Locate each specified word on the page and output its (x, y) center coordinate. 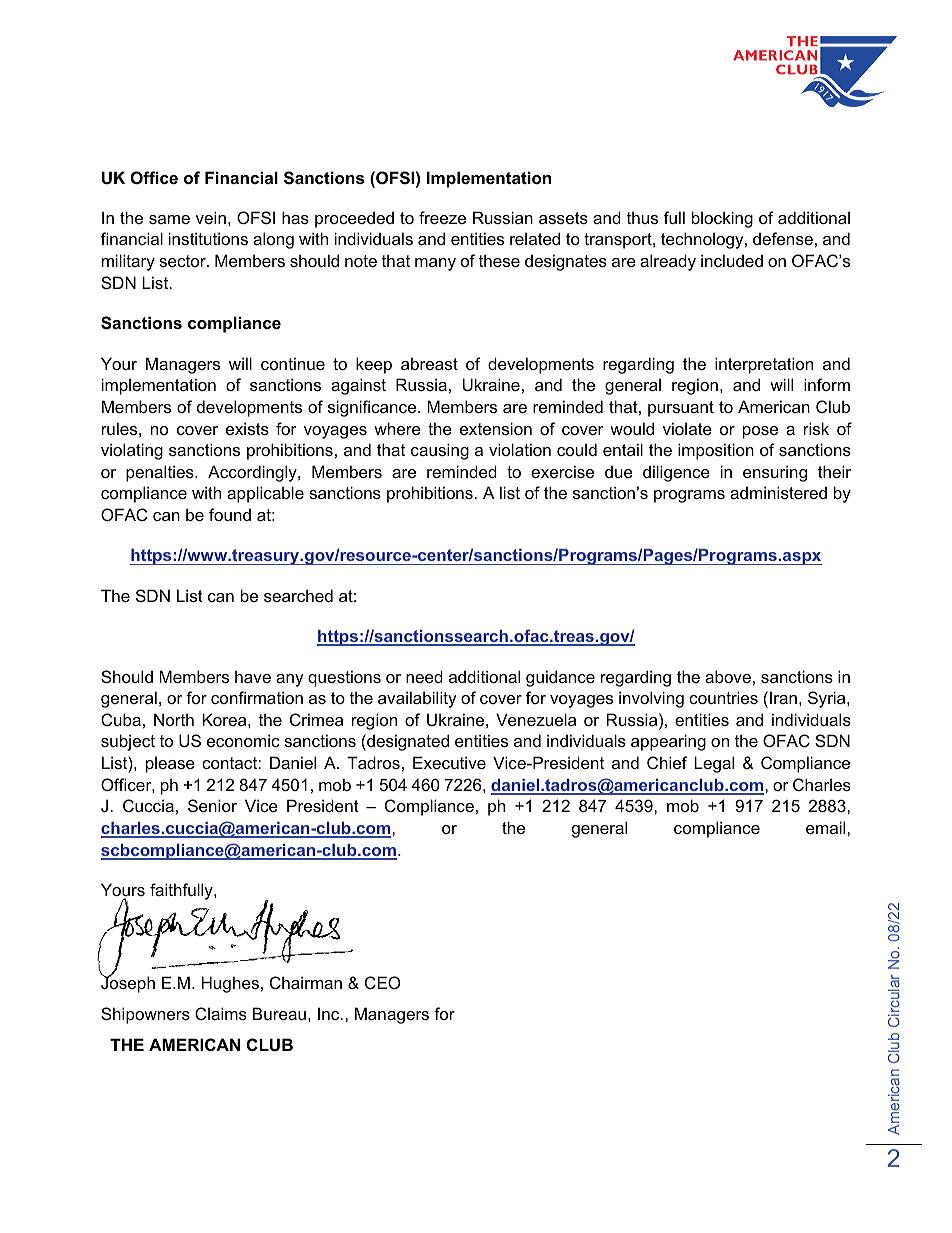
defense (783, 238)
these (499, 260)
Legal (714, 764)
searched (298, 595)
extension (496, 428)
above (728, 676)
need (424, 676)
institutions (208, 238)
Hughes (230, 984)
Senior (212, 805)
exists (247, 428)
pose (760, 432)
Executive (449, 762)
